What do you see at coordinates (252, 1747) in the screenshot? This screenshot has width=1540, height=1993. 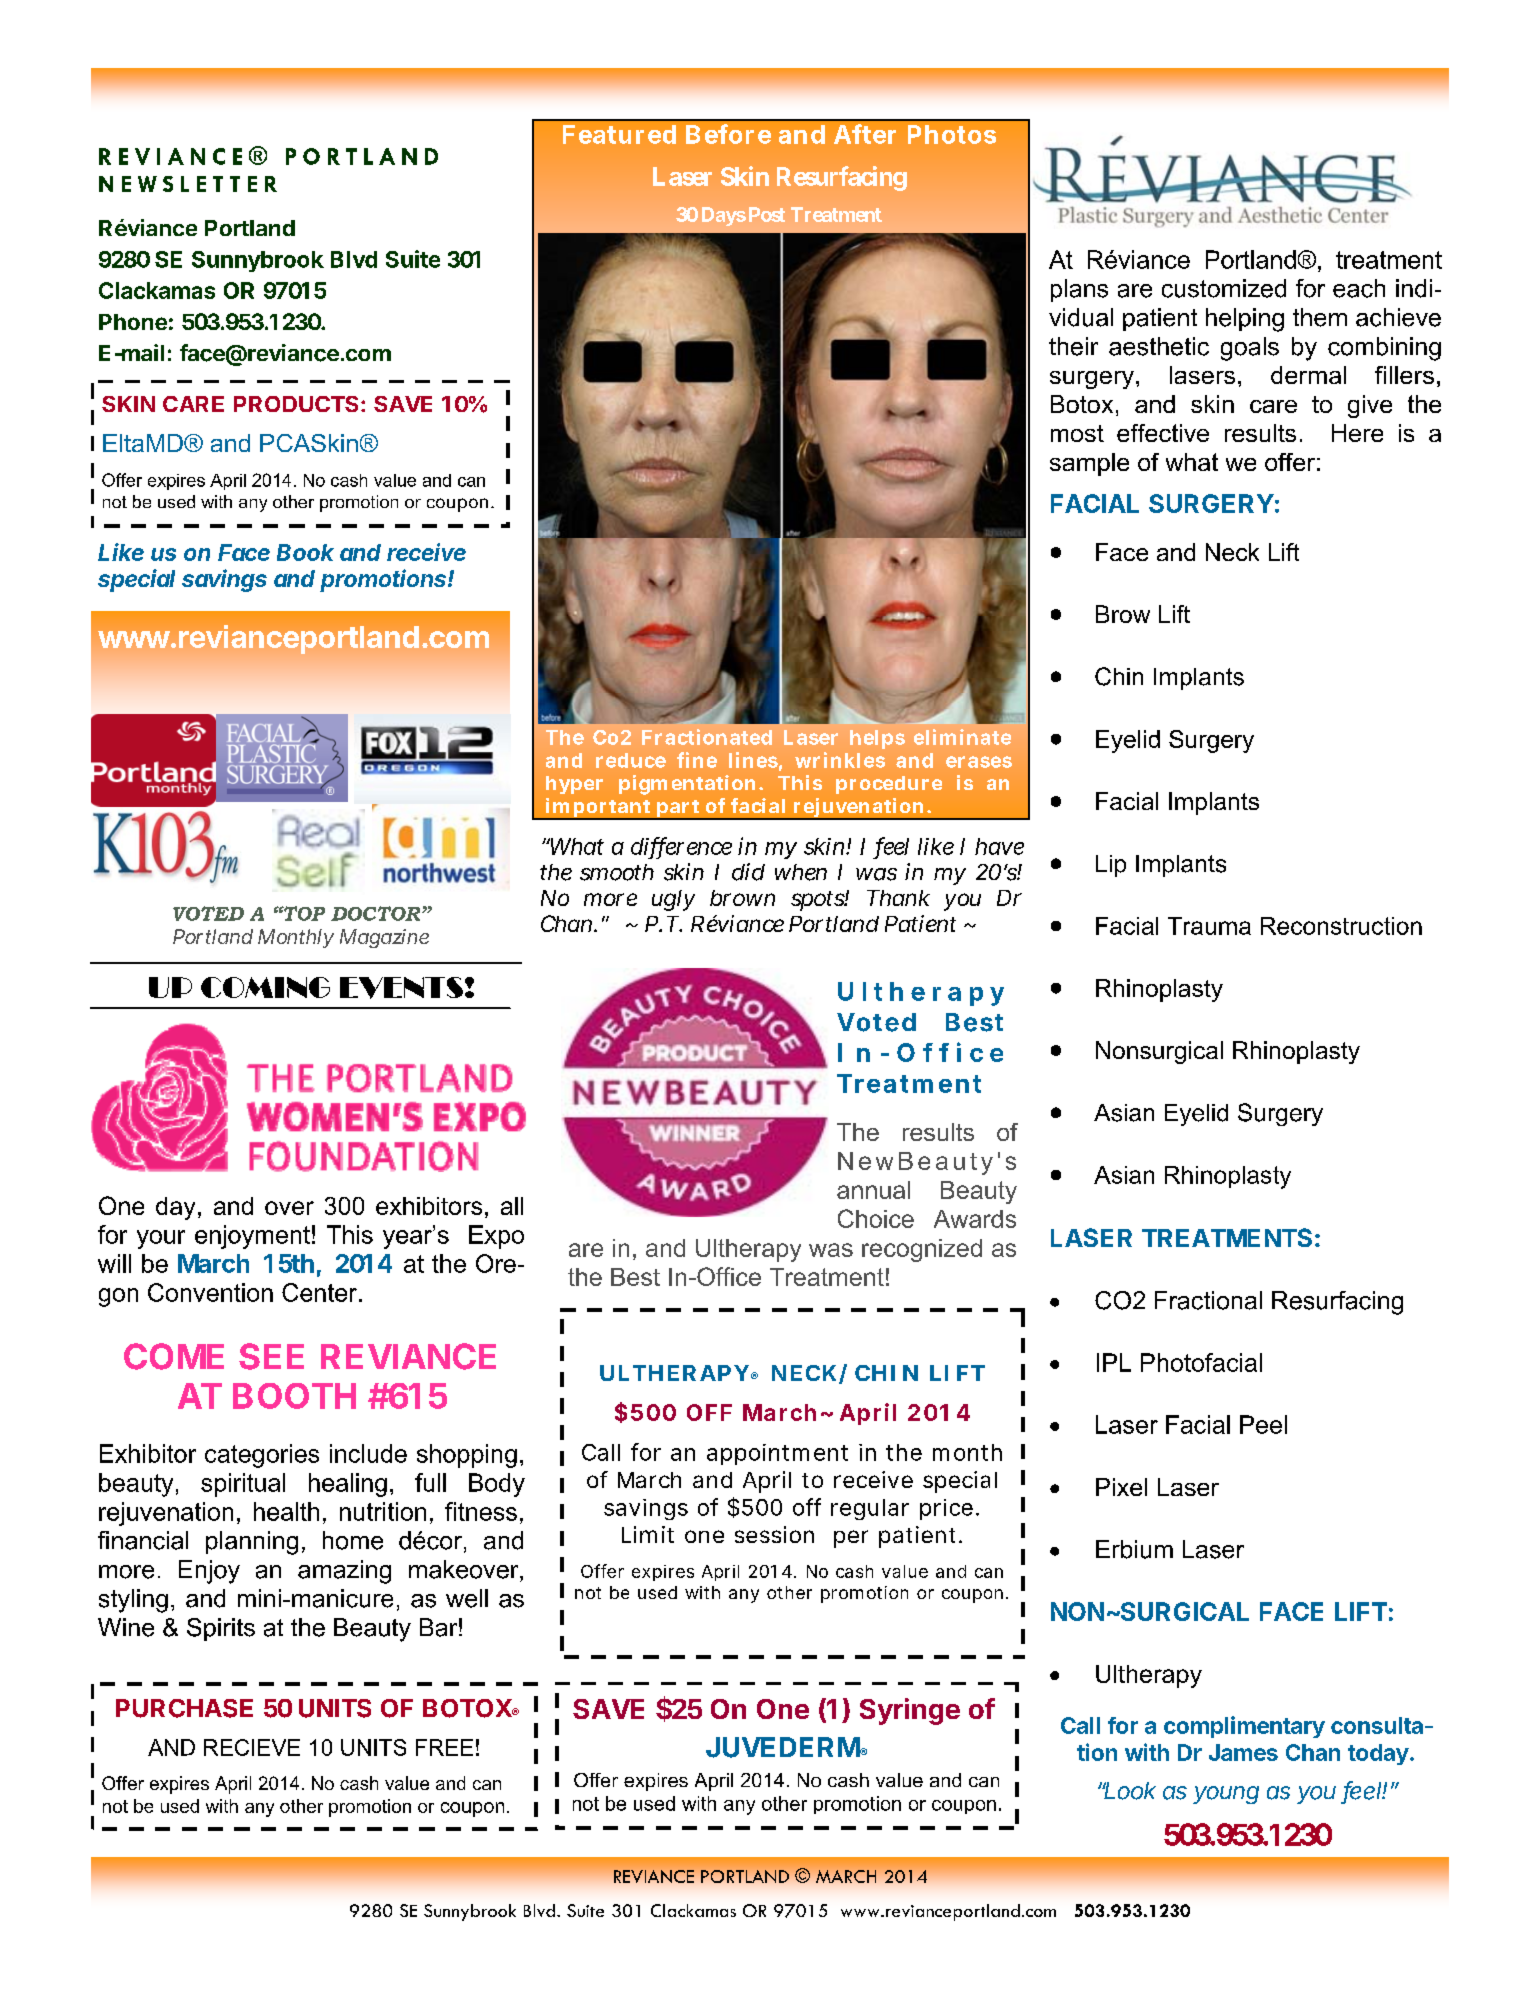 I see `RECIEVE` at bounding box center [252, 1747].
